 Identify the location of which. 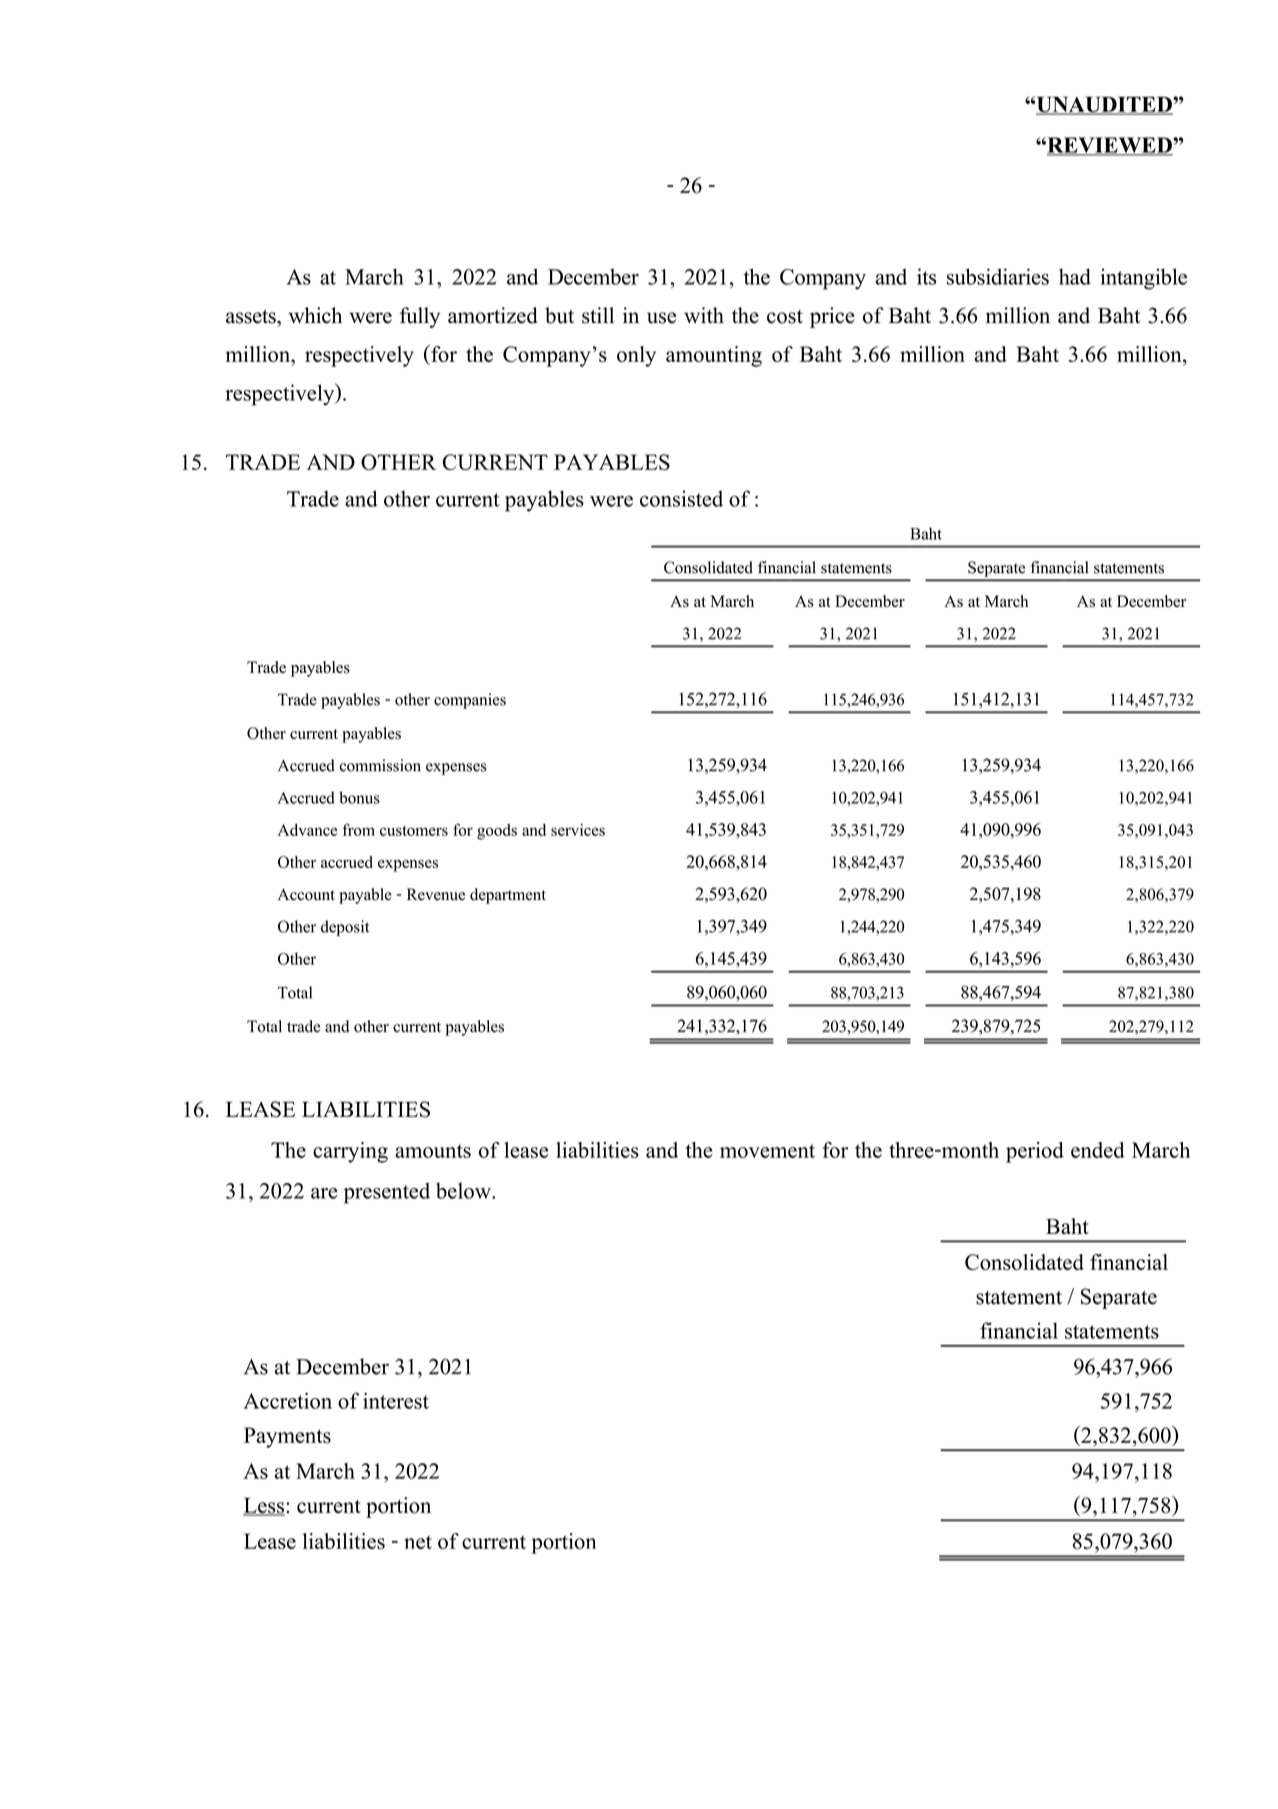
(315, 315).
